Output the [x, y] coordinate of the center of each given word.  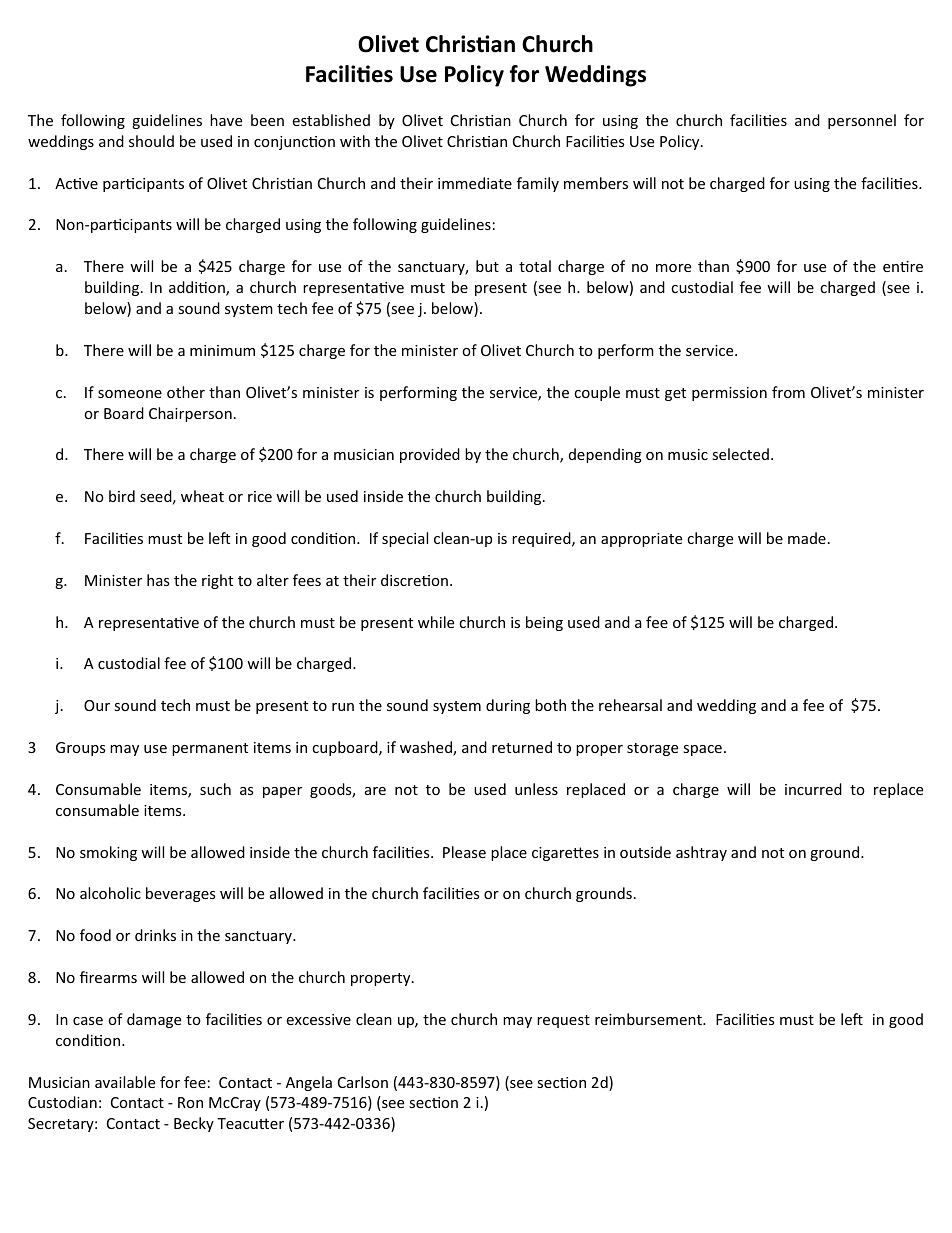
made [807, 538]
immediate [475, 183]
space [702, 750]
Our [97, 705]
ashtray [701, 853]
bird [122, 496]
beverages [180, 894]
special [405, 539]
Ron [190, 1102]
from [788, 392]
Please [464, 852]
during [508, 706]
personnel [862, 121]
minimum [222, 350]
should [151, 141]
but [487, 266]
